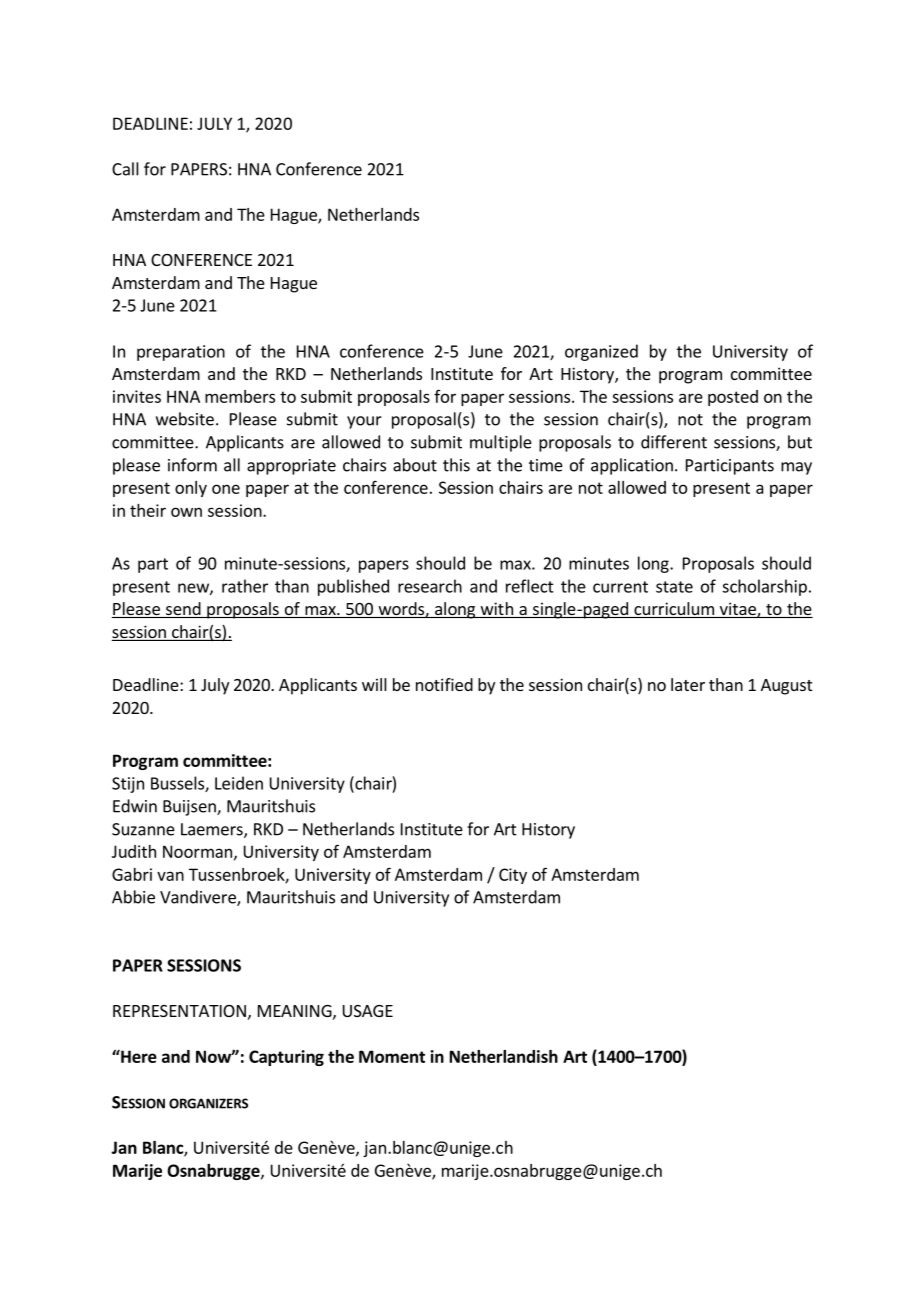  I want to click on City, so click(513, 876).
